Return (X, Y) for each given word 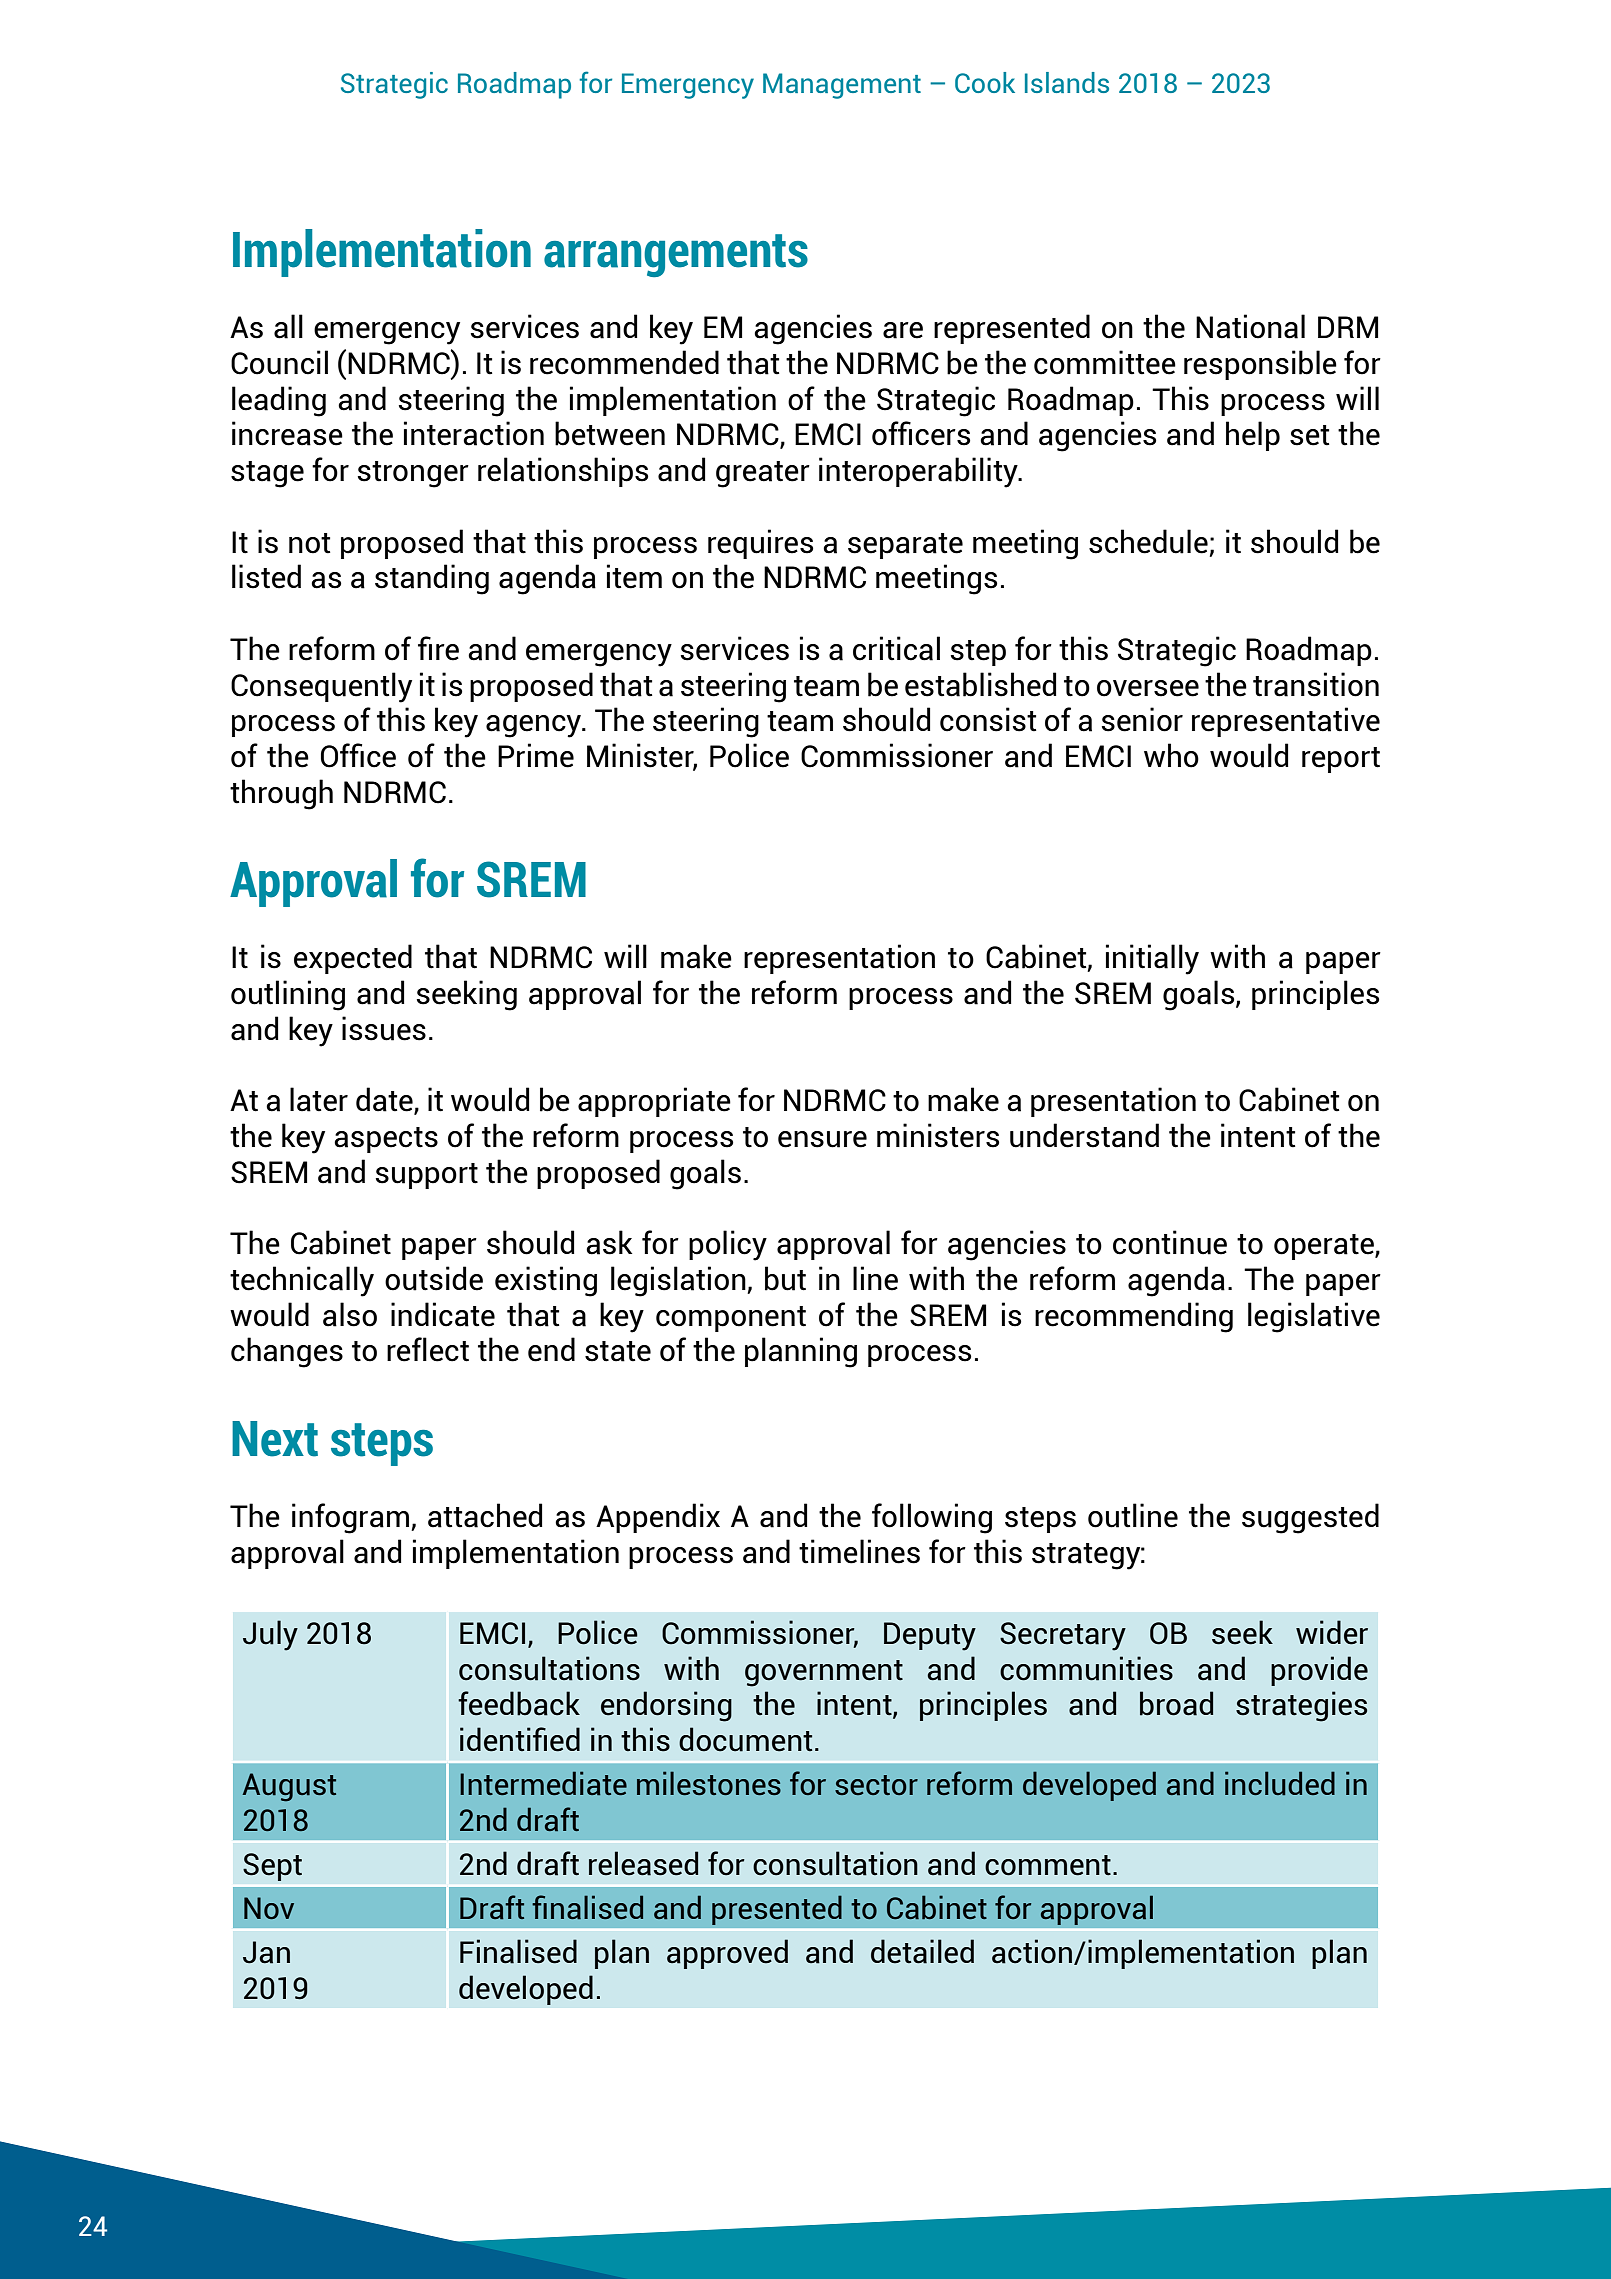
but (785, 1278)
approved (727, 1954)
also (350, 1314)
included (1280, 1783)
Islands (1067, 82)
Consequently (321, 687)
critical (896, 648)
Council (279, 362)
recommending (1134, 1317)
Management (842, 86)
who (1171, 755)
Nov (269, 1908)
